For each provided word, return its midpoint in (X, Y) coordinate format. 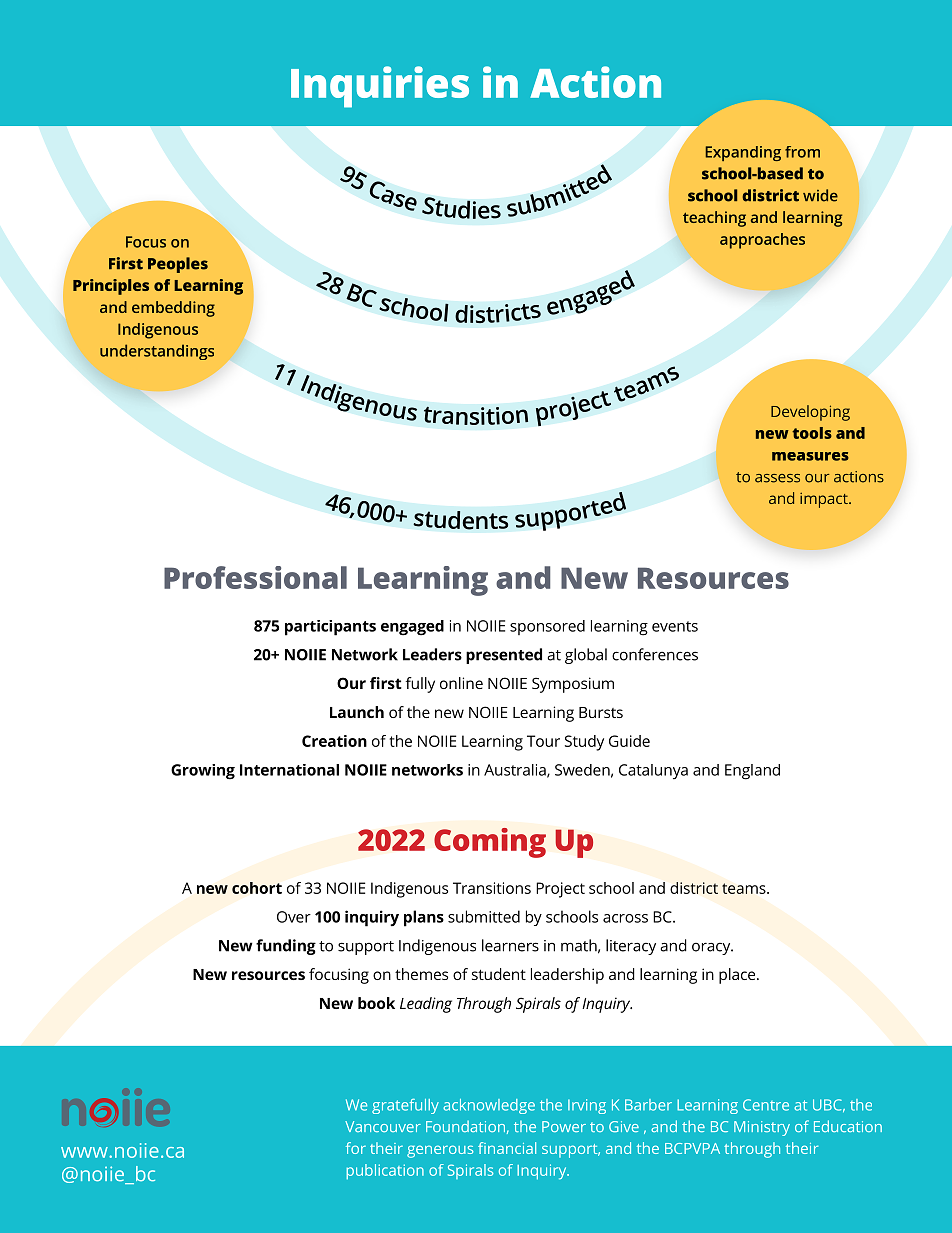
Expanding (743, 153)
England (752, 772)
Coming (490, 843)
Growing (203, 772)
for (356, 1148)
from (802, 152)
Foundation (465, 1126)
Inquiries (380, 87)
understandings (157, 352)
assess (777, 478)
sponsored (547, 627)
